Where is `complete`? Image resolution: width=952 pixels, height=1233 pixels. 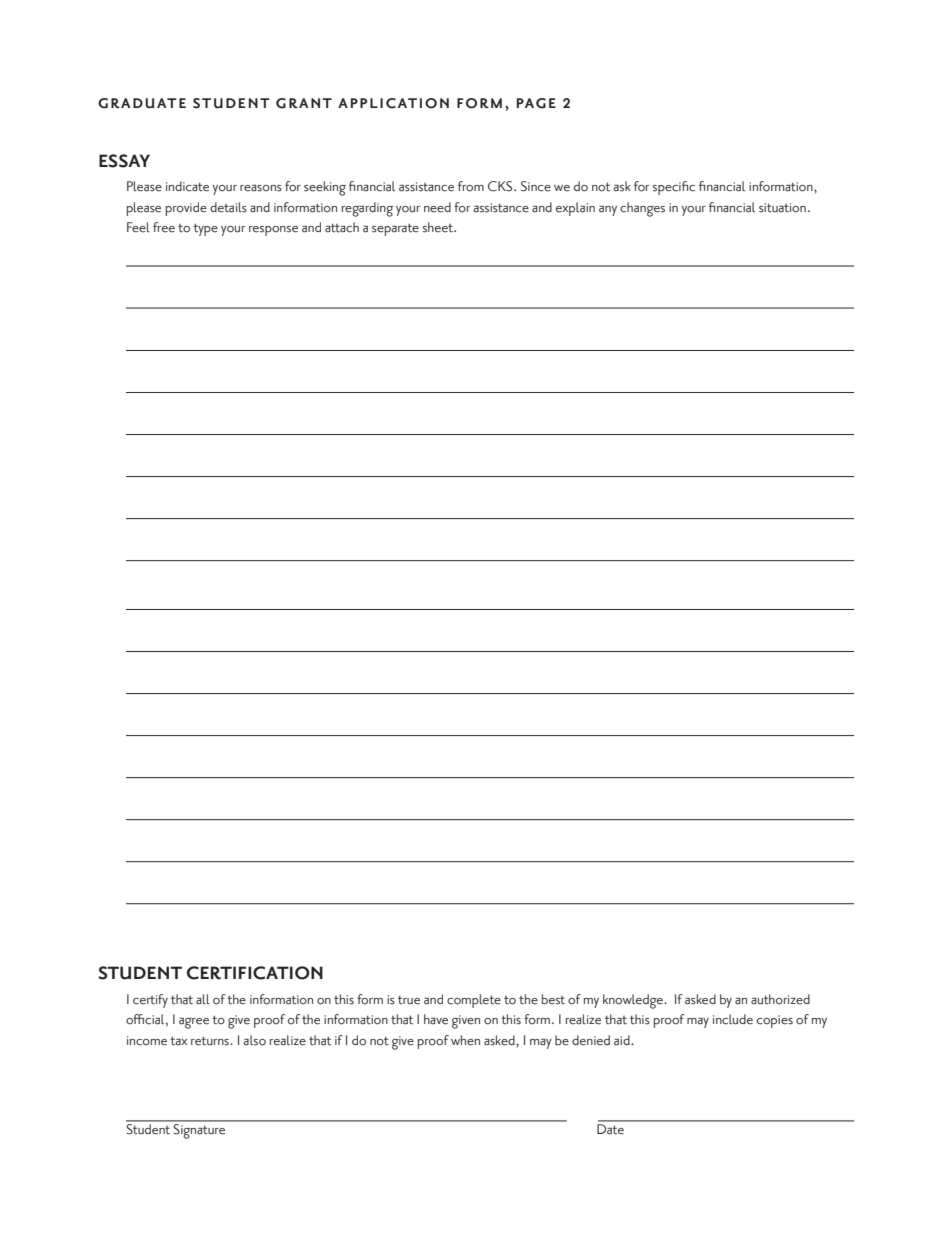 complete is located at coordinates (474, 1001).
